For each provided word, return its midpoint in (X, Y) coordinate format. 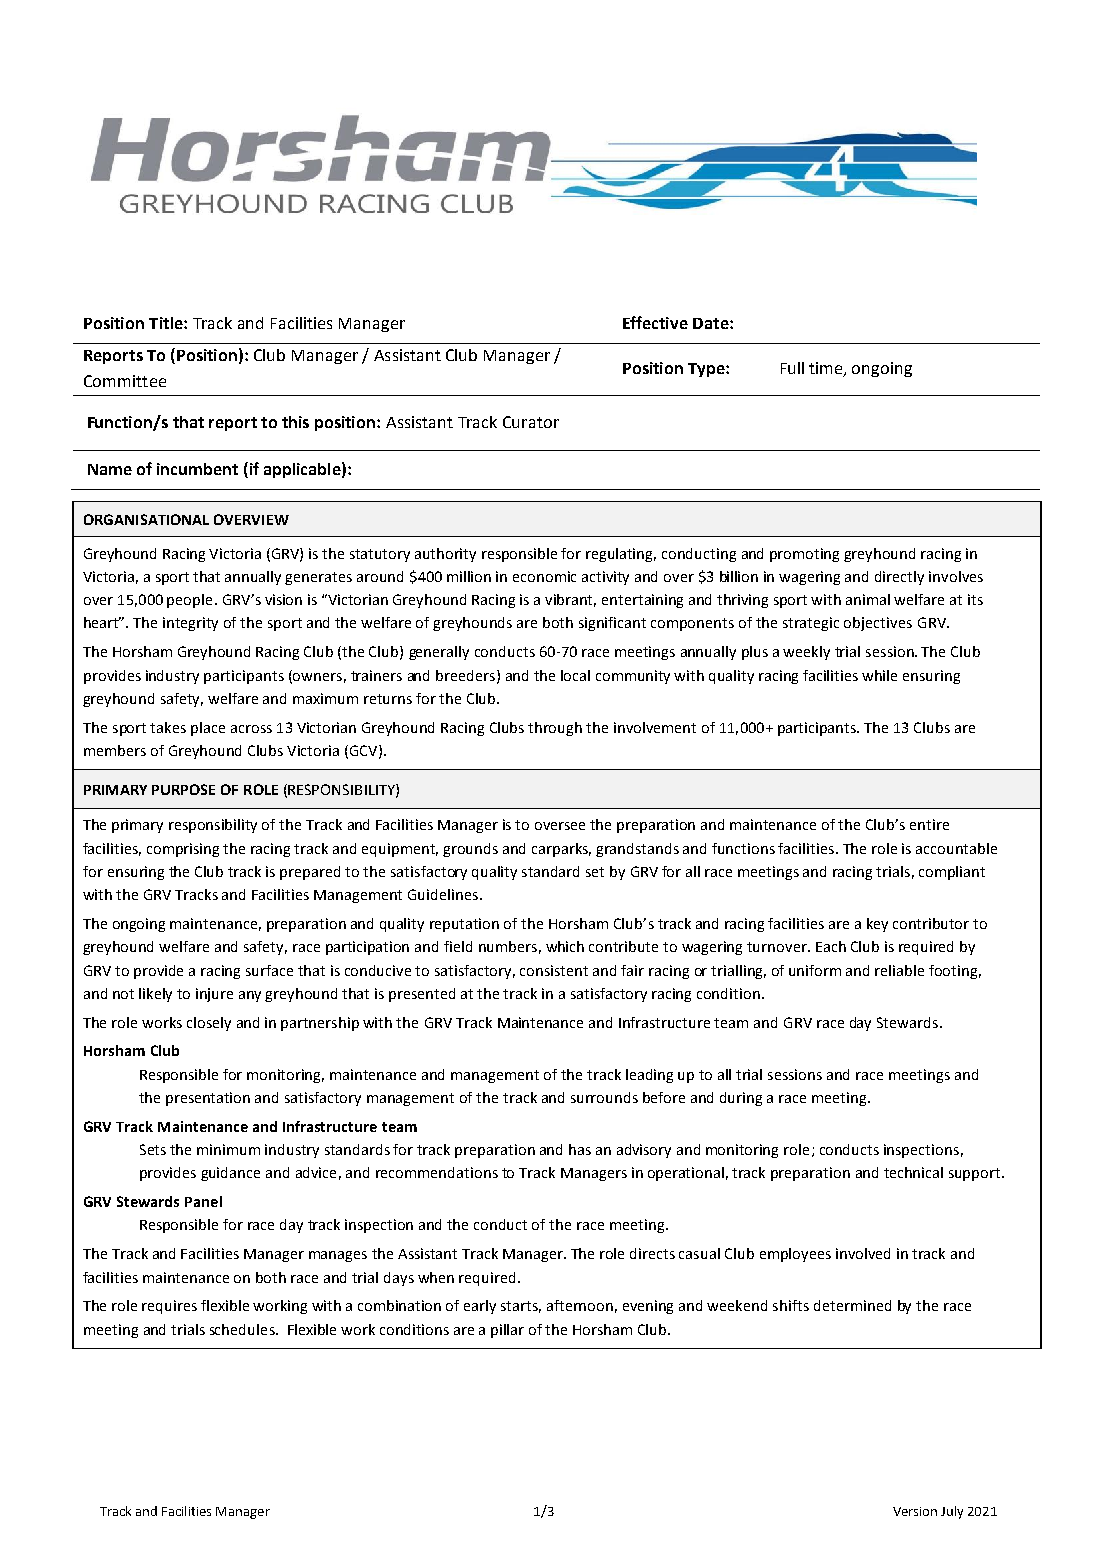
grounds (470, 850)
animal (868, 599)
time (827, 369)
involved (863, 1253)
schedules (243, 1329)
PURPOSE (183, 789)
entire (929, 824)
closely (209, 1024)
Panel (203, 1201)
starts (521, 1307)
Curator (531, 422)
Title (167, 323)
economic (544, 576)
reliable (899, 970)
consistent (554, 970)
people (189, 601)
